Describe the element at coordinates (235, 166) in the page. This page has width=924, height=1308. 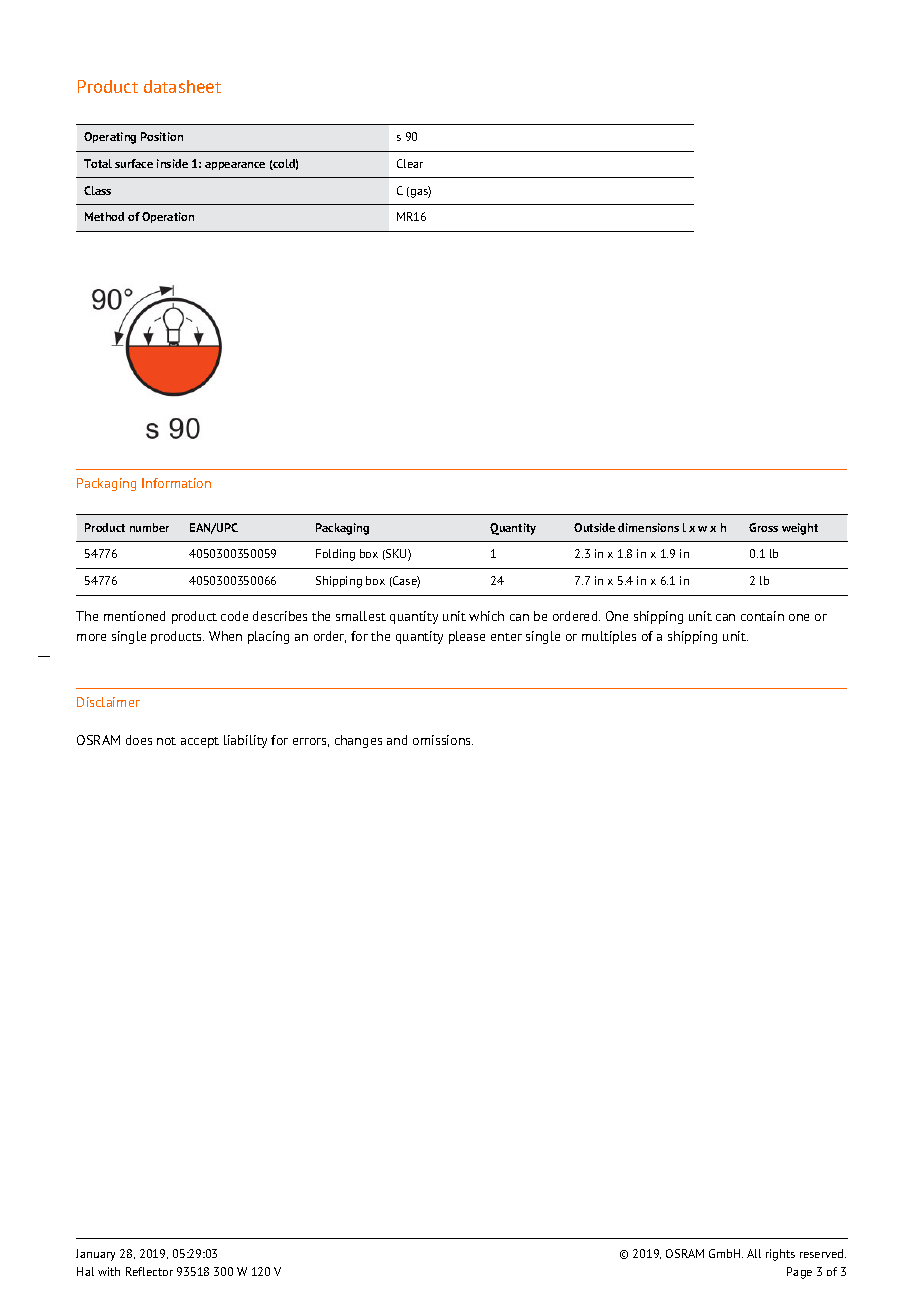
I see `appearance` at that location.
